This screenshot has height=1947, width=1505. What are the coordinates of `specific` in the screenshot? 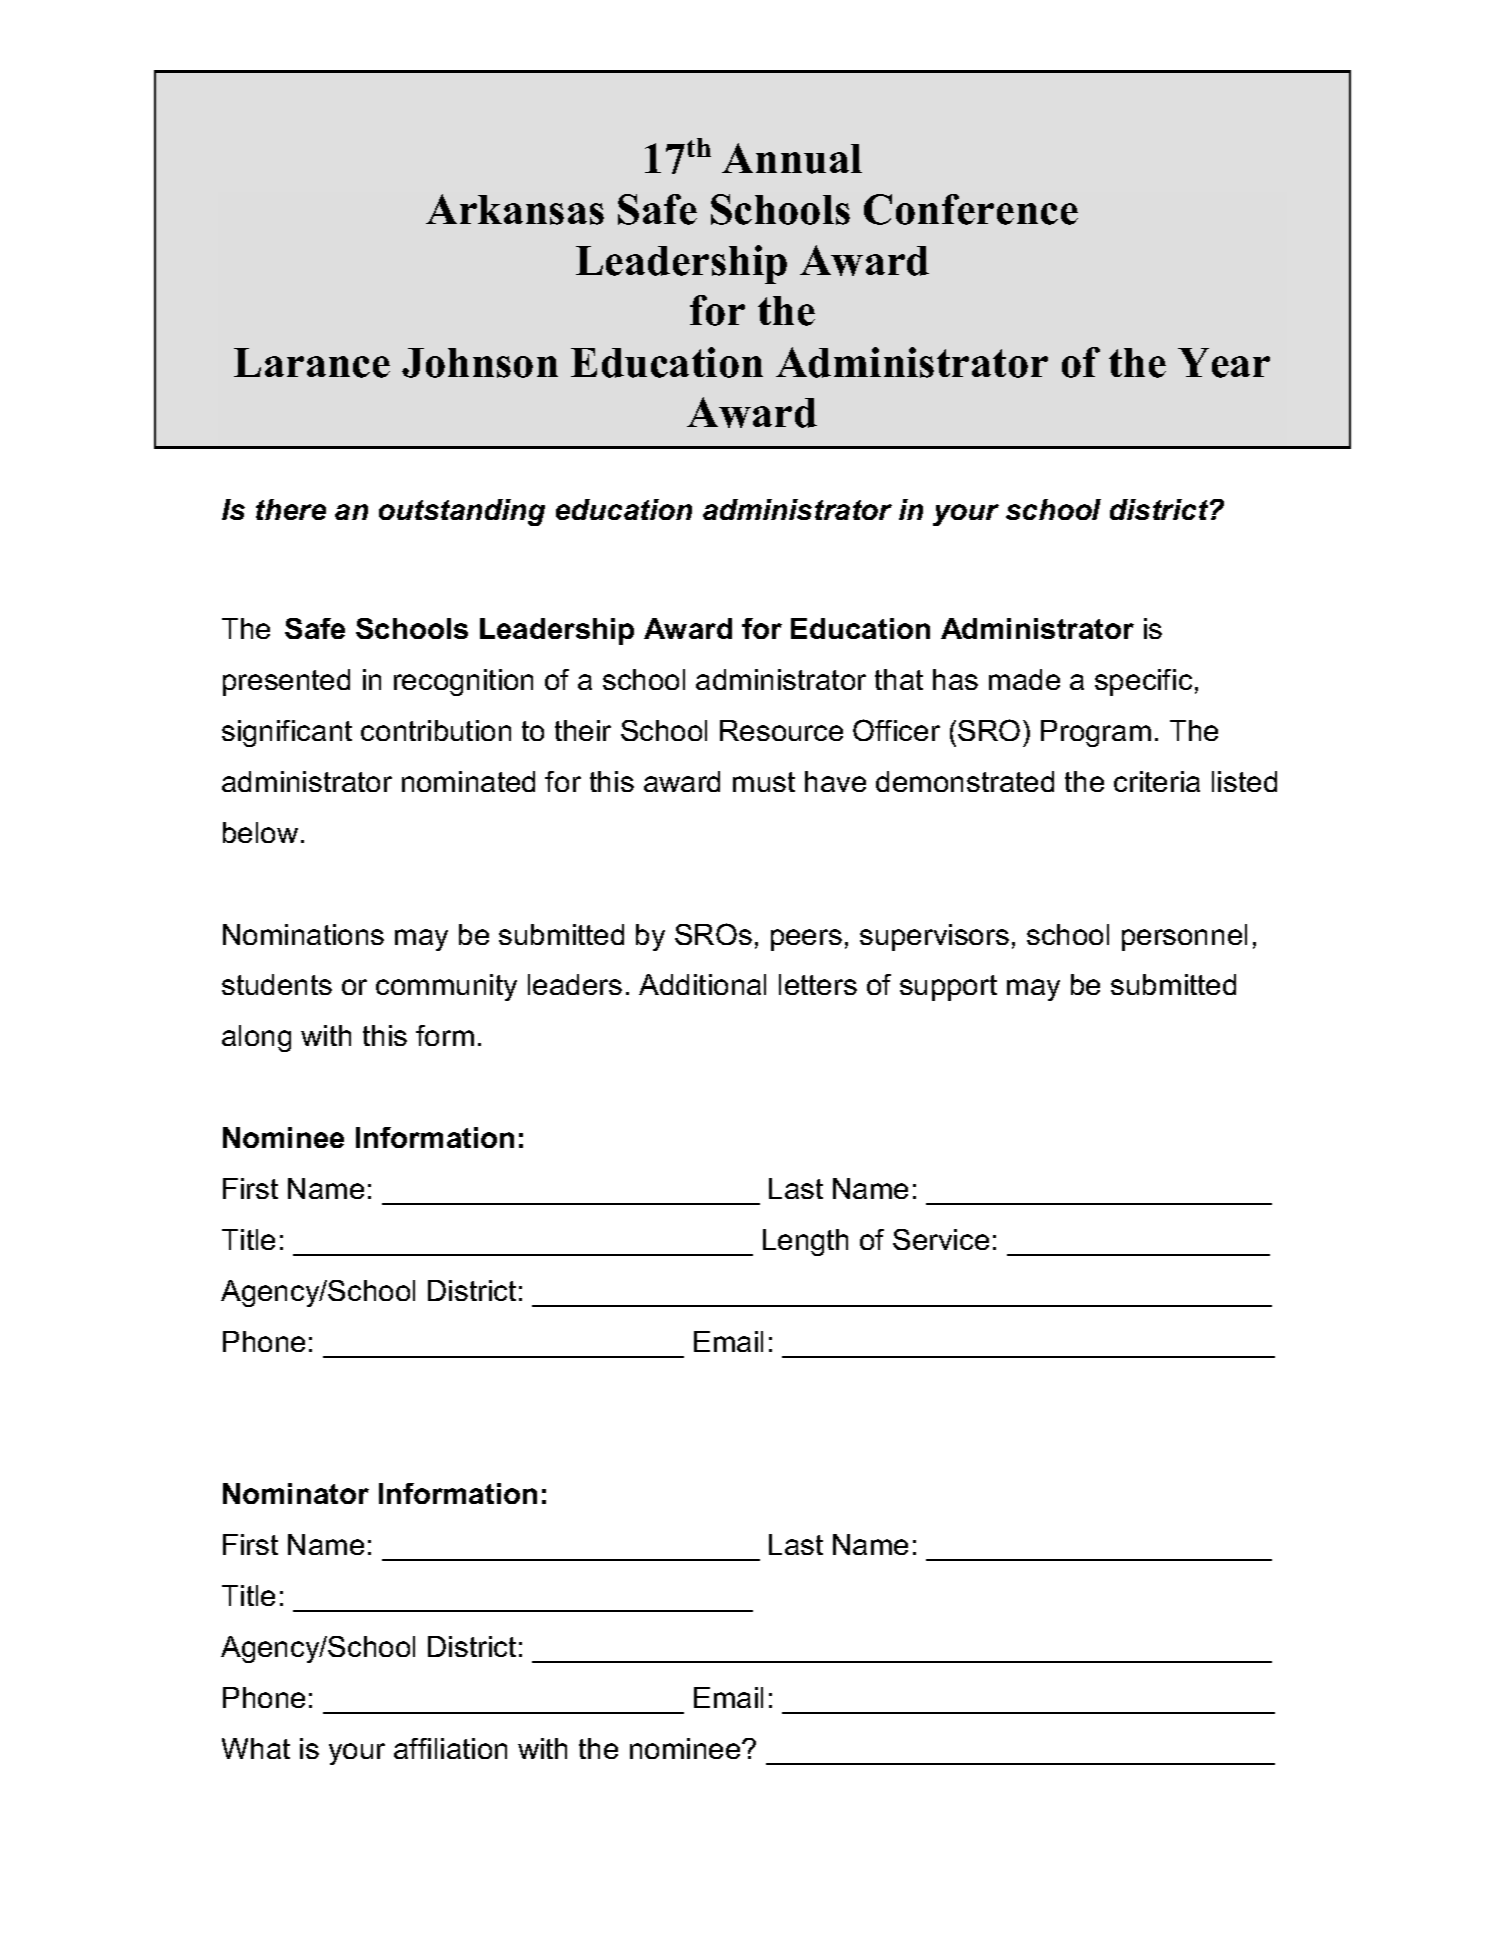 It's located at (1143, 682).
